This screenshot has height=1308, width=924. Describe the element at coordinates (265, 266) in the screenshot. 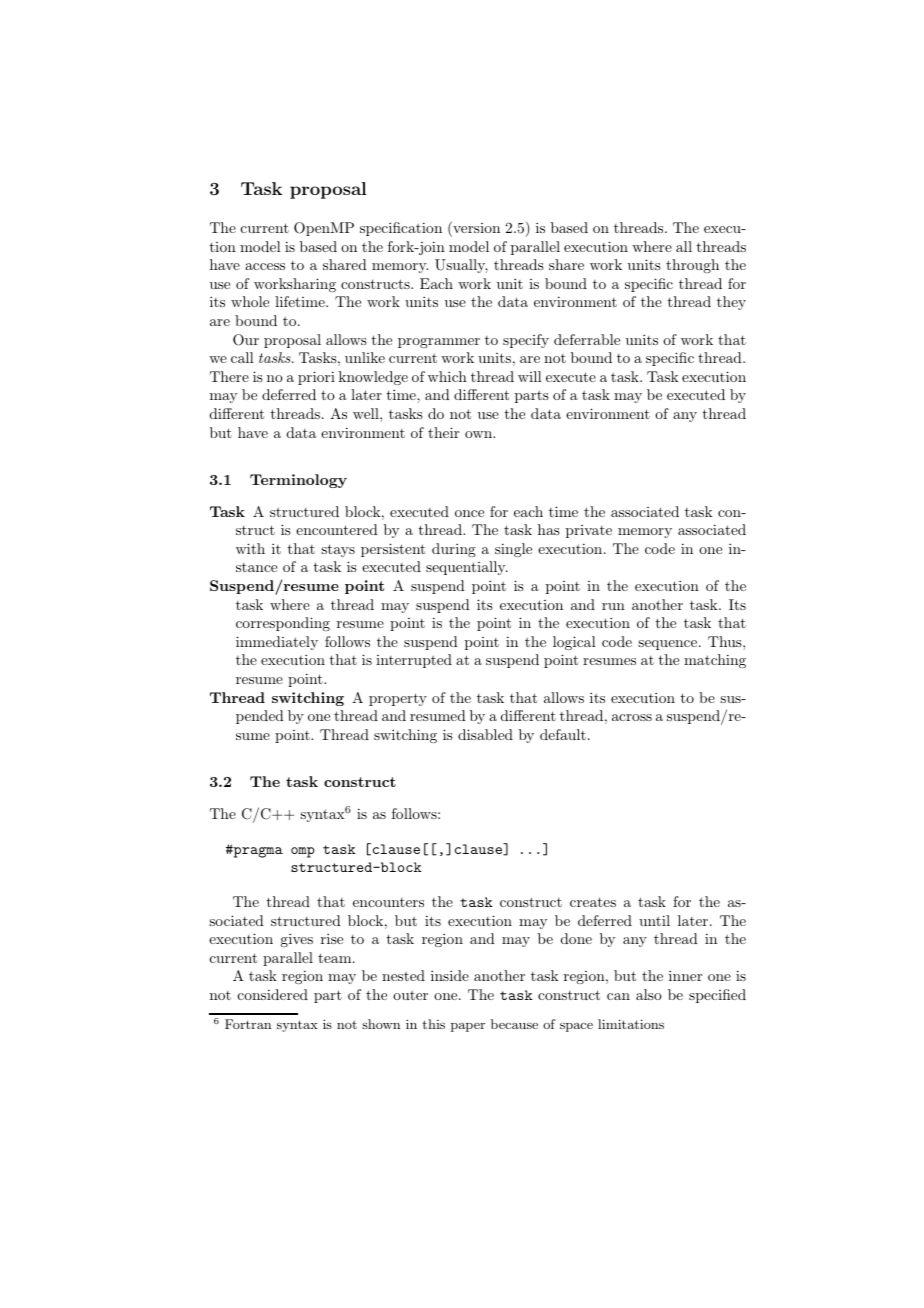

I see `access` at that location.
